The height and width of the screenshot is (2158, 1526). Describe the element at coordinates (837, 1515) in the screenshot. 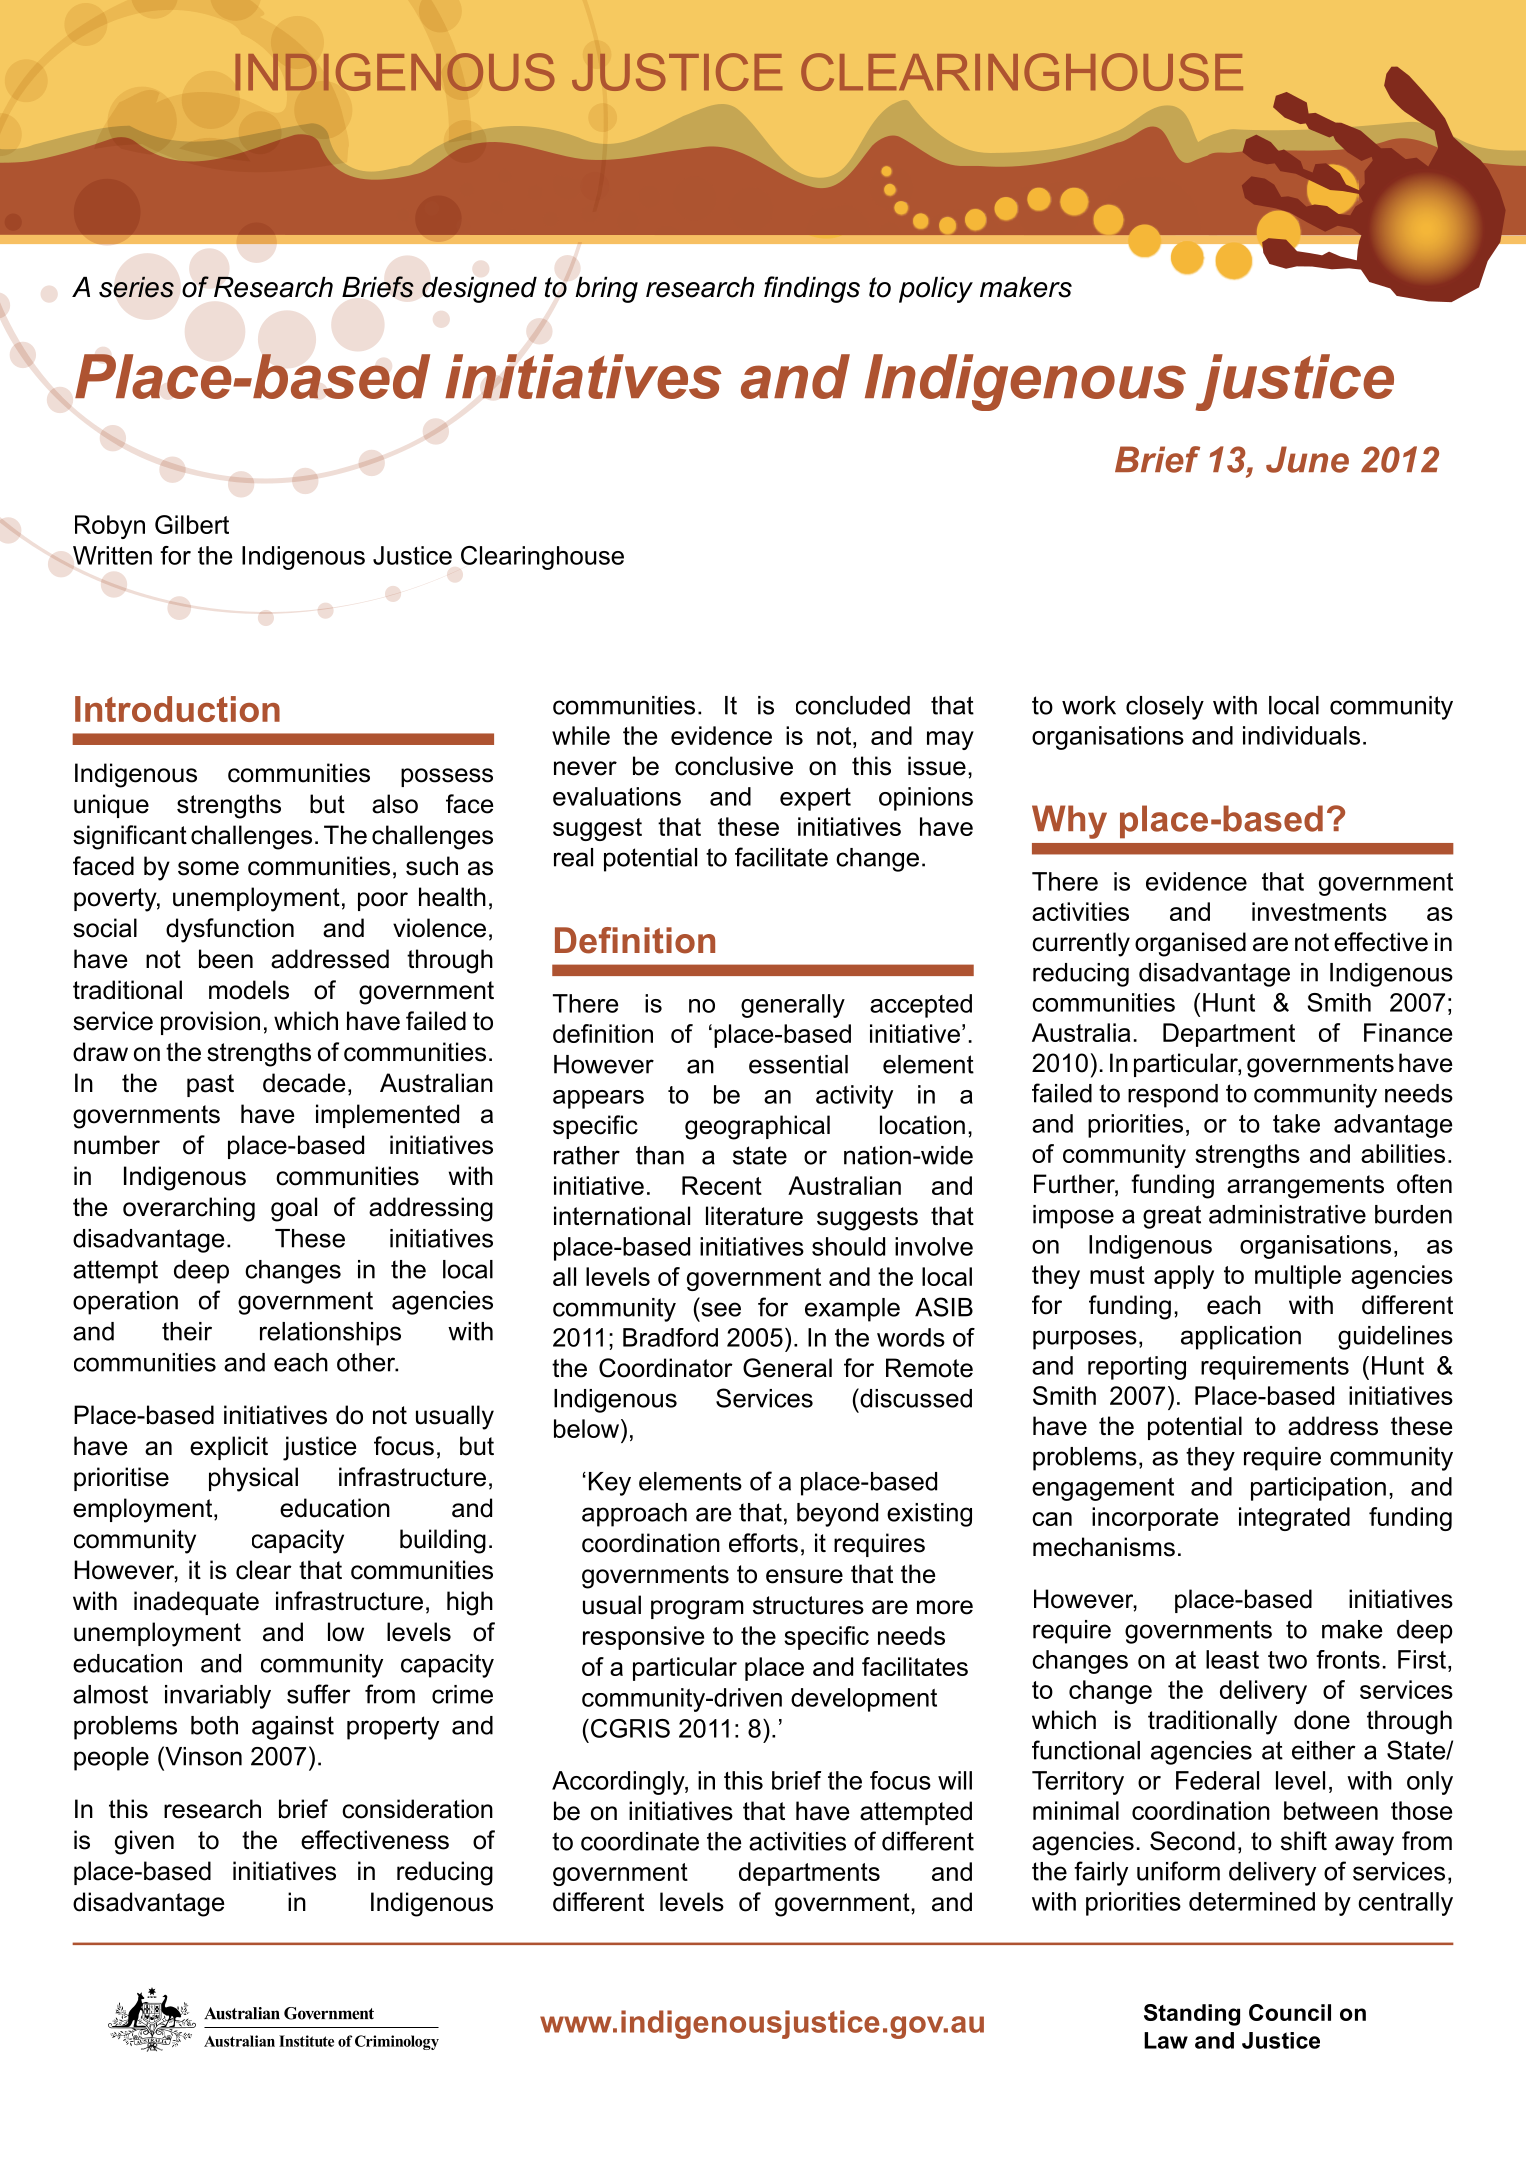

I see `beyond` at that location.
